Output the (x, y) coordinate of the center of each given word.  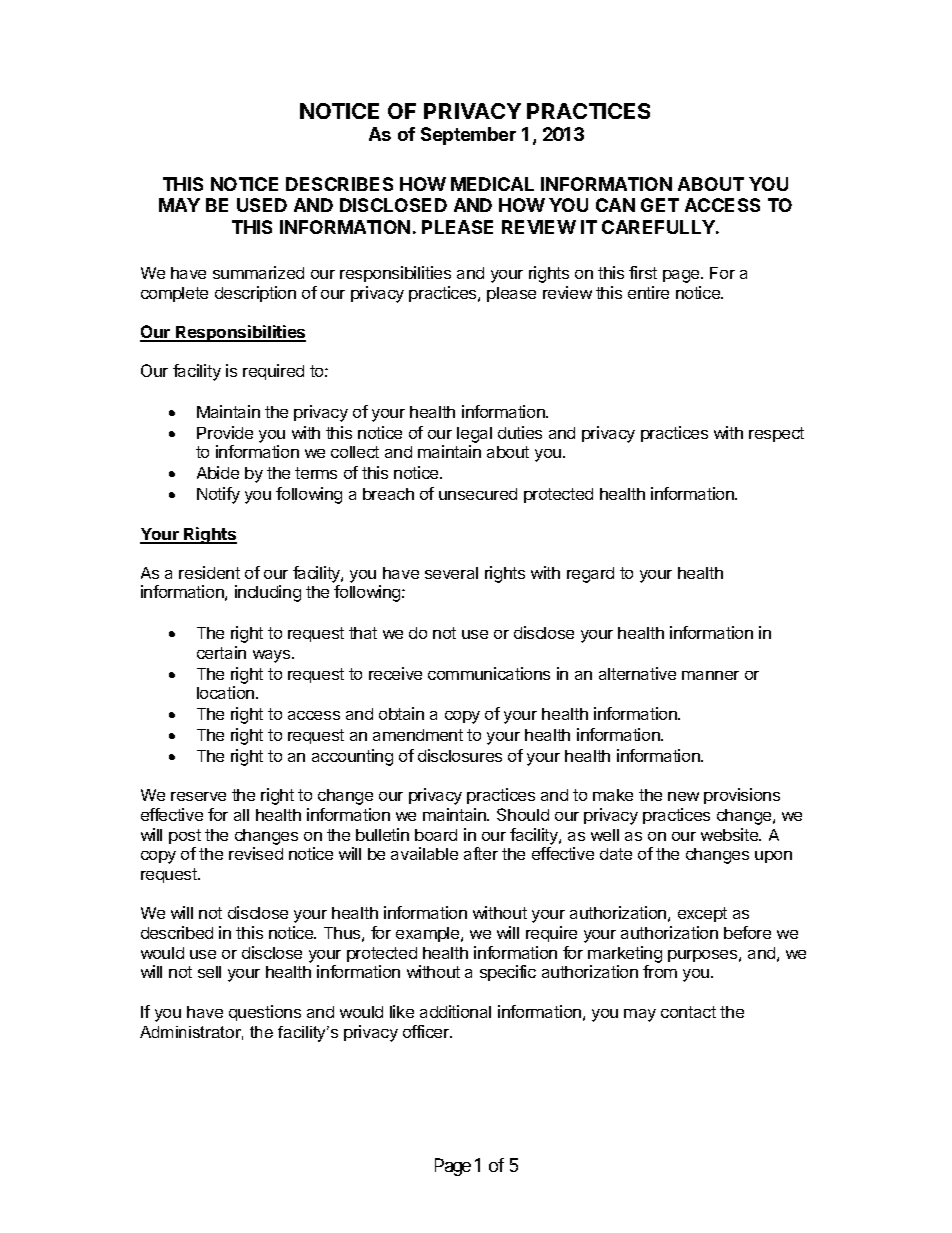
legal (474, 435)
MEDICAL (492, 184)
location (225, 692)
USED (262, 205)
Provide (225, 432)
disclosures (460, 755)
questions (265, 1013)
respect (776, 434)
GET (660, 205)
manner (710, 675)
